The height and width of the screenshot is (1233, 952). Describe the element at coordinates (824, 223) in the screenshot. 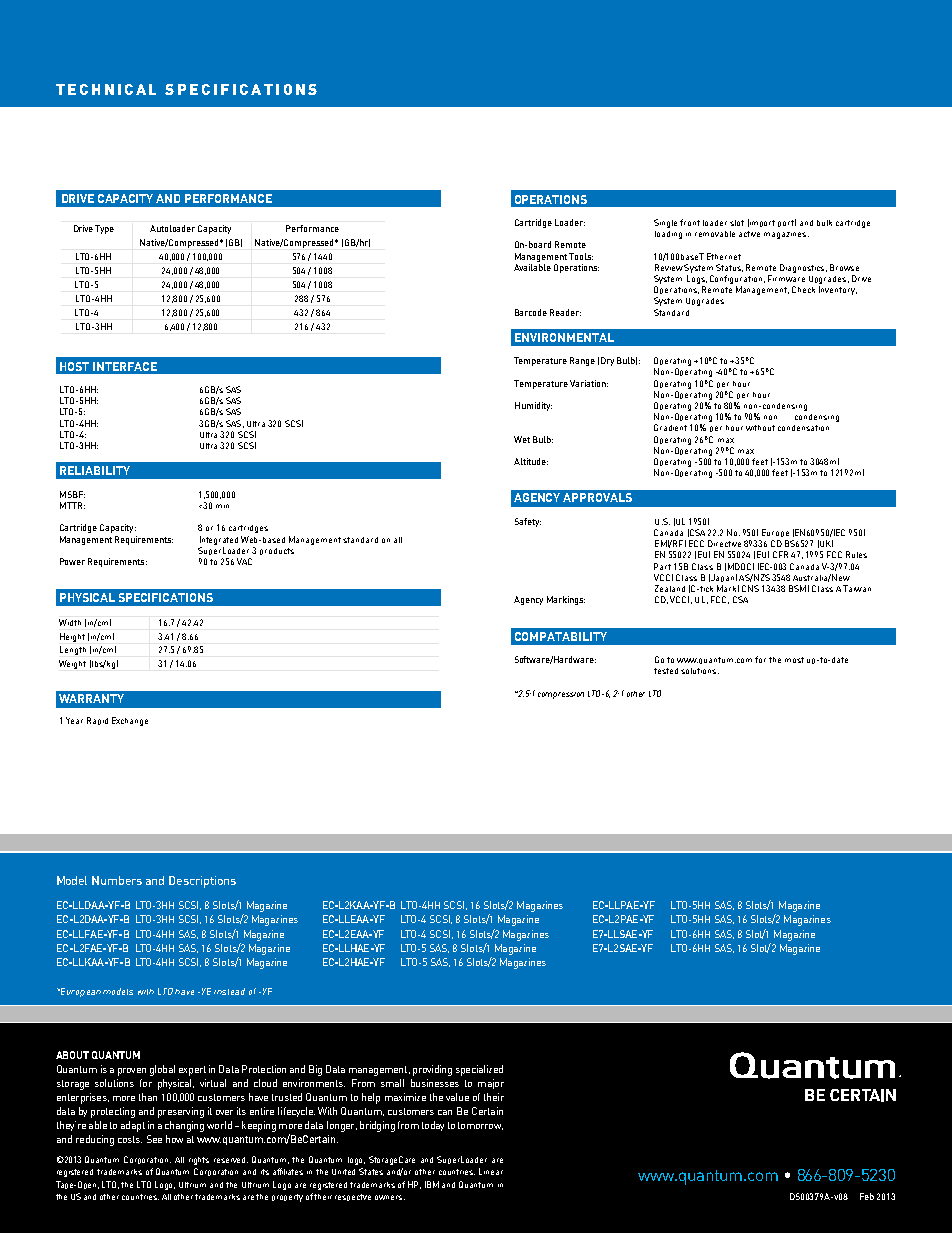

I see `bulk` at that location.
